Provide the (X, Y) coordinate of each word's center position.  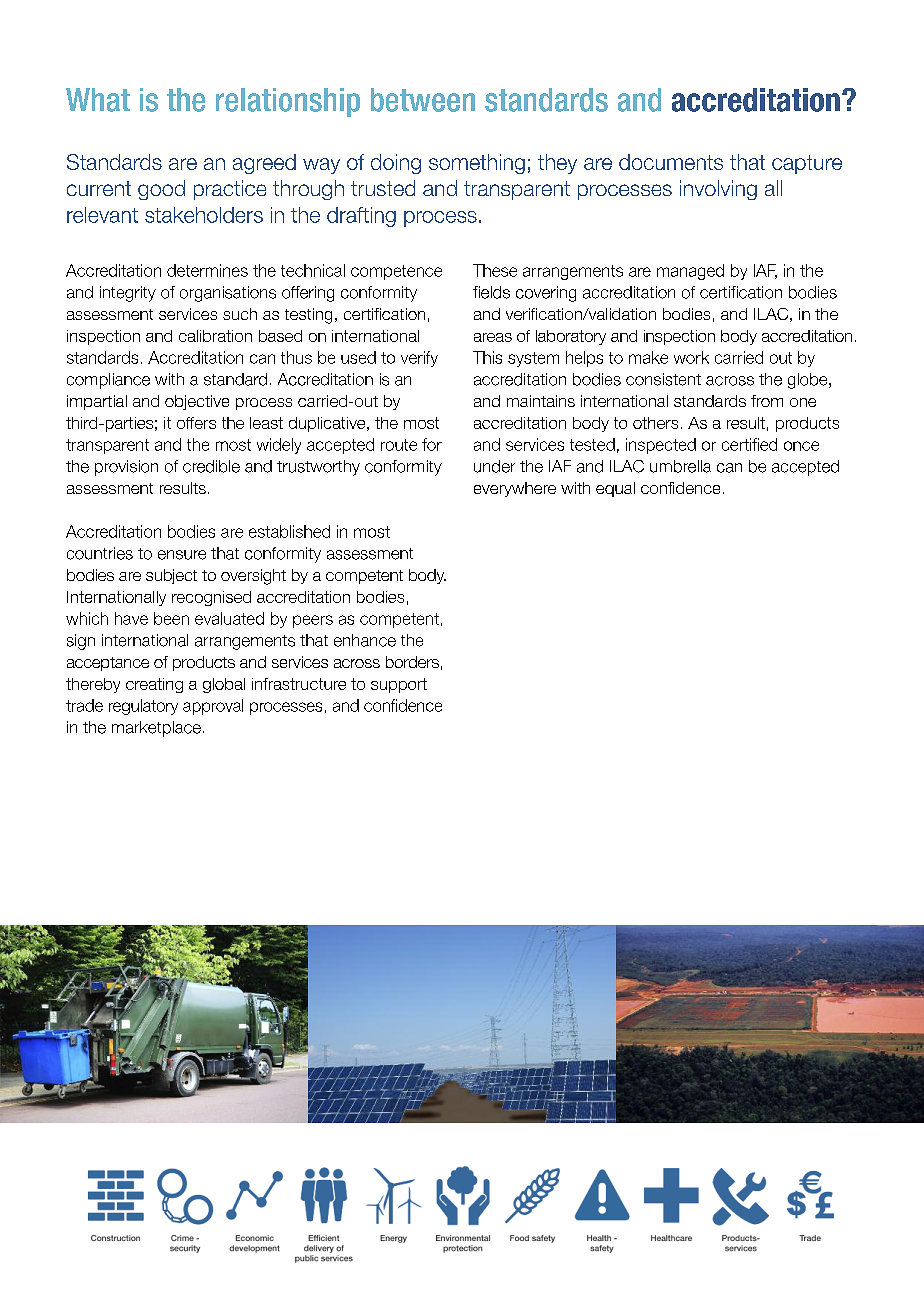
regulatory (143, 707)
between (423, 100)
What (98, 100)
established (289, 531)
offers (196, 423)
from (767, 401)
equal (615, 489)
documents (671, 162)
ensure (182, 555)
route (399, 445)
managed (690, 272)
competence (396, 272)
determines (207, 270)
